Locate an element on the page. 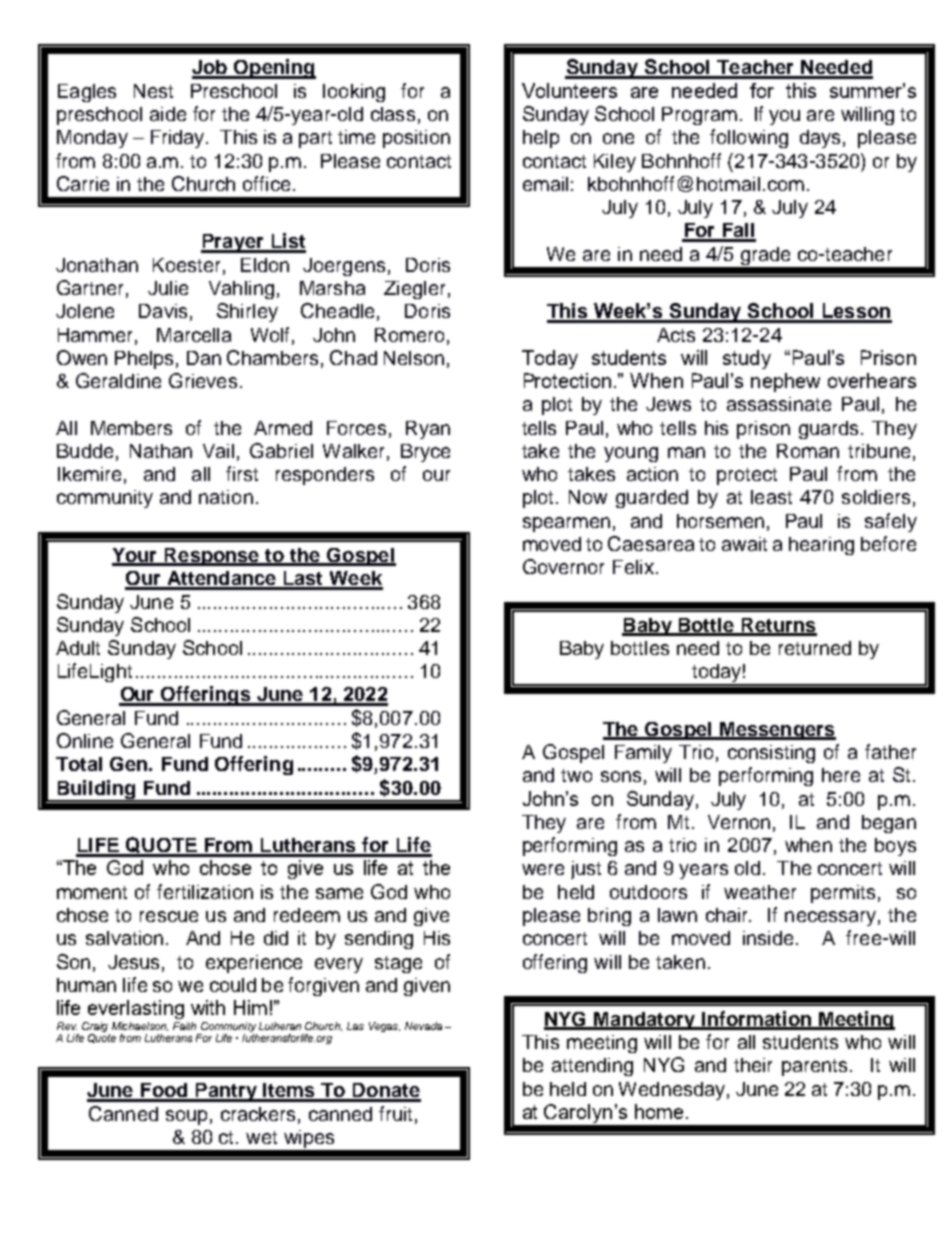 The height and width of the image is (1233, 952). aide is located at coordinates (168, 114).
